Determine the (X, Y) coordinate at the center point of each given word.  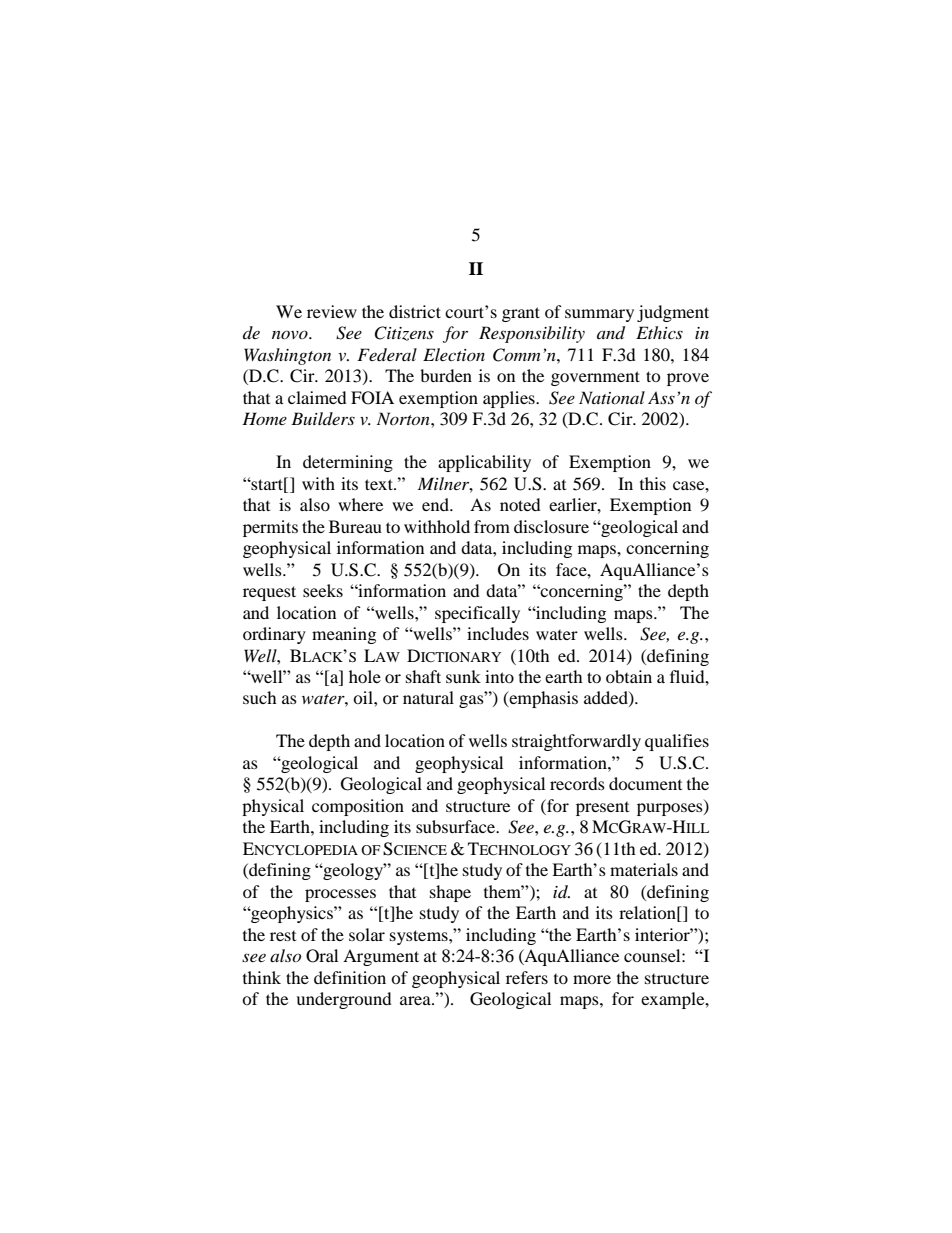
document (645, 783)
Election (454, 354)
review (332, 311)
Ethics (659, 332)
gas (472, 700)
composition (358, 807)
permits (270, 528)
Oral (322, 956)
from (492, 526)
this (653, 483)
